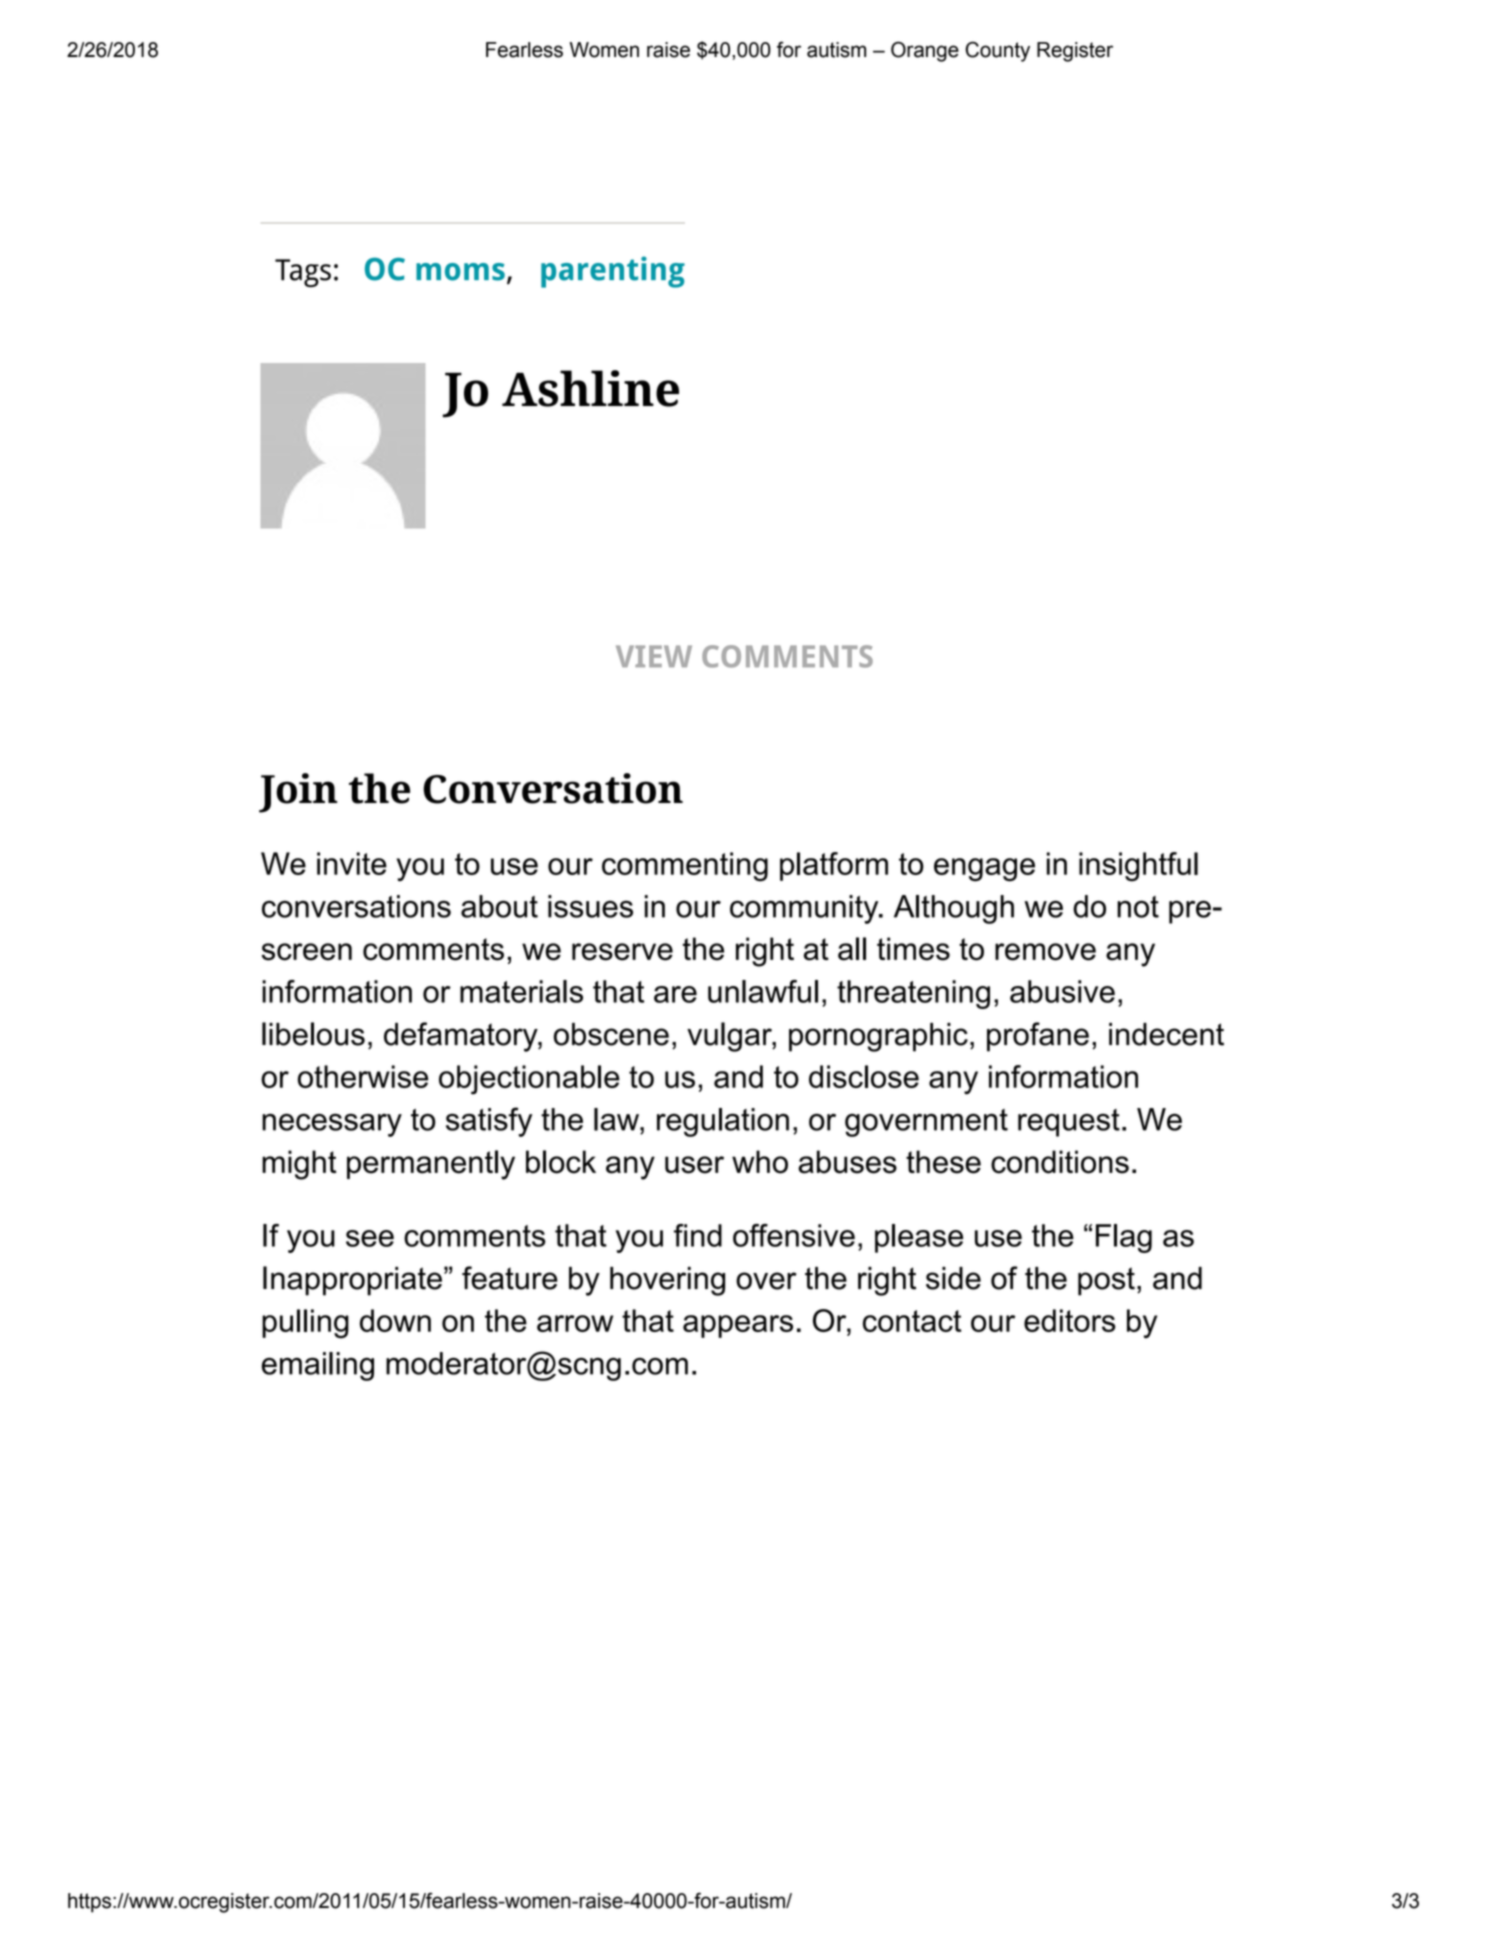 The height and width of the image is (1952, 1487). What do you see at coordinates (1045, 952) in the image?
I see `remove` at bounding box center [1045, 952].
